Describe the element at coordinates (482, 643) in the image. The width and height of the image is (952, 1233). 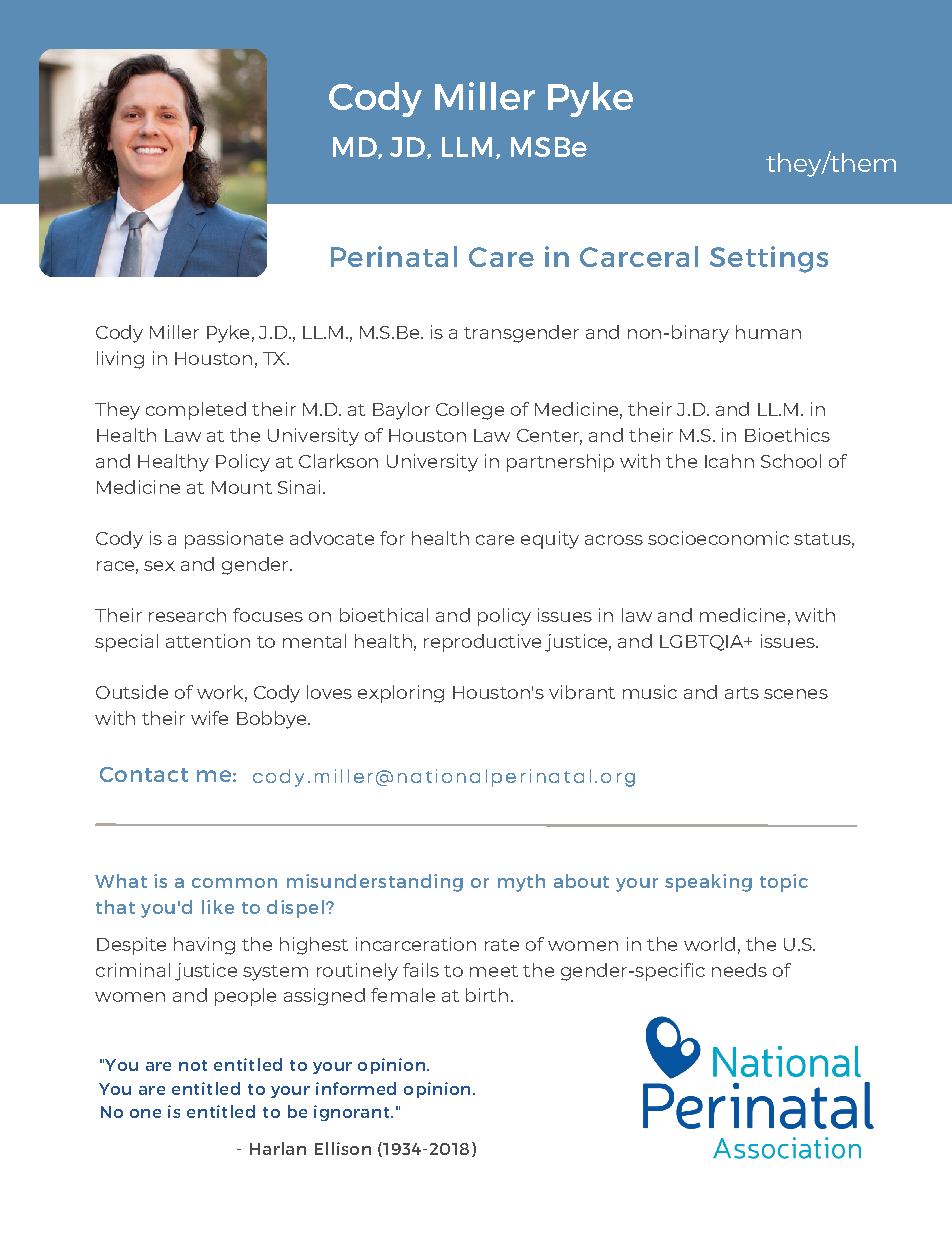
I see `reproductive` at that location.
